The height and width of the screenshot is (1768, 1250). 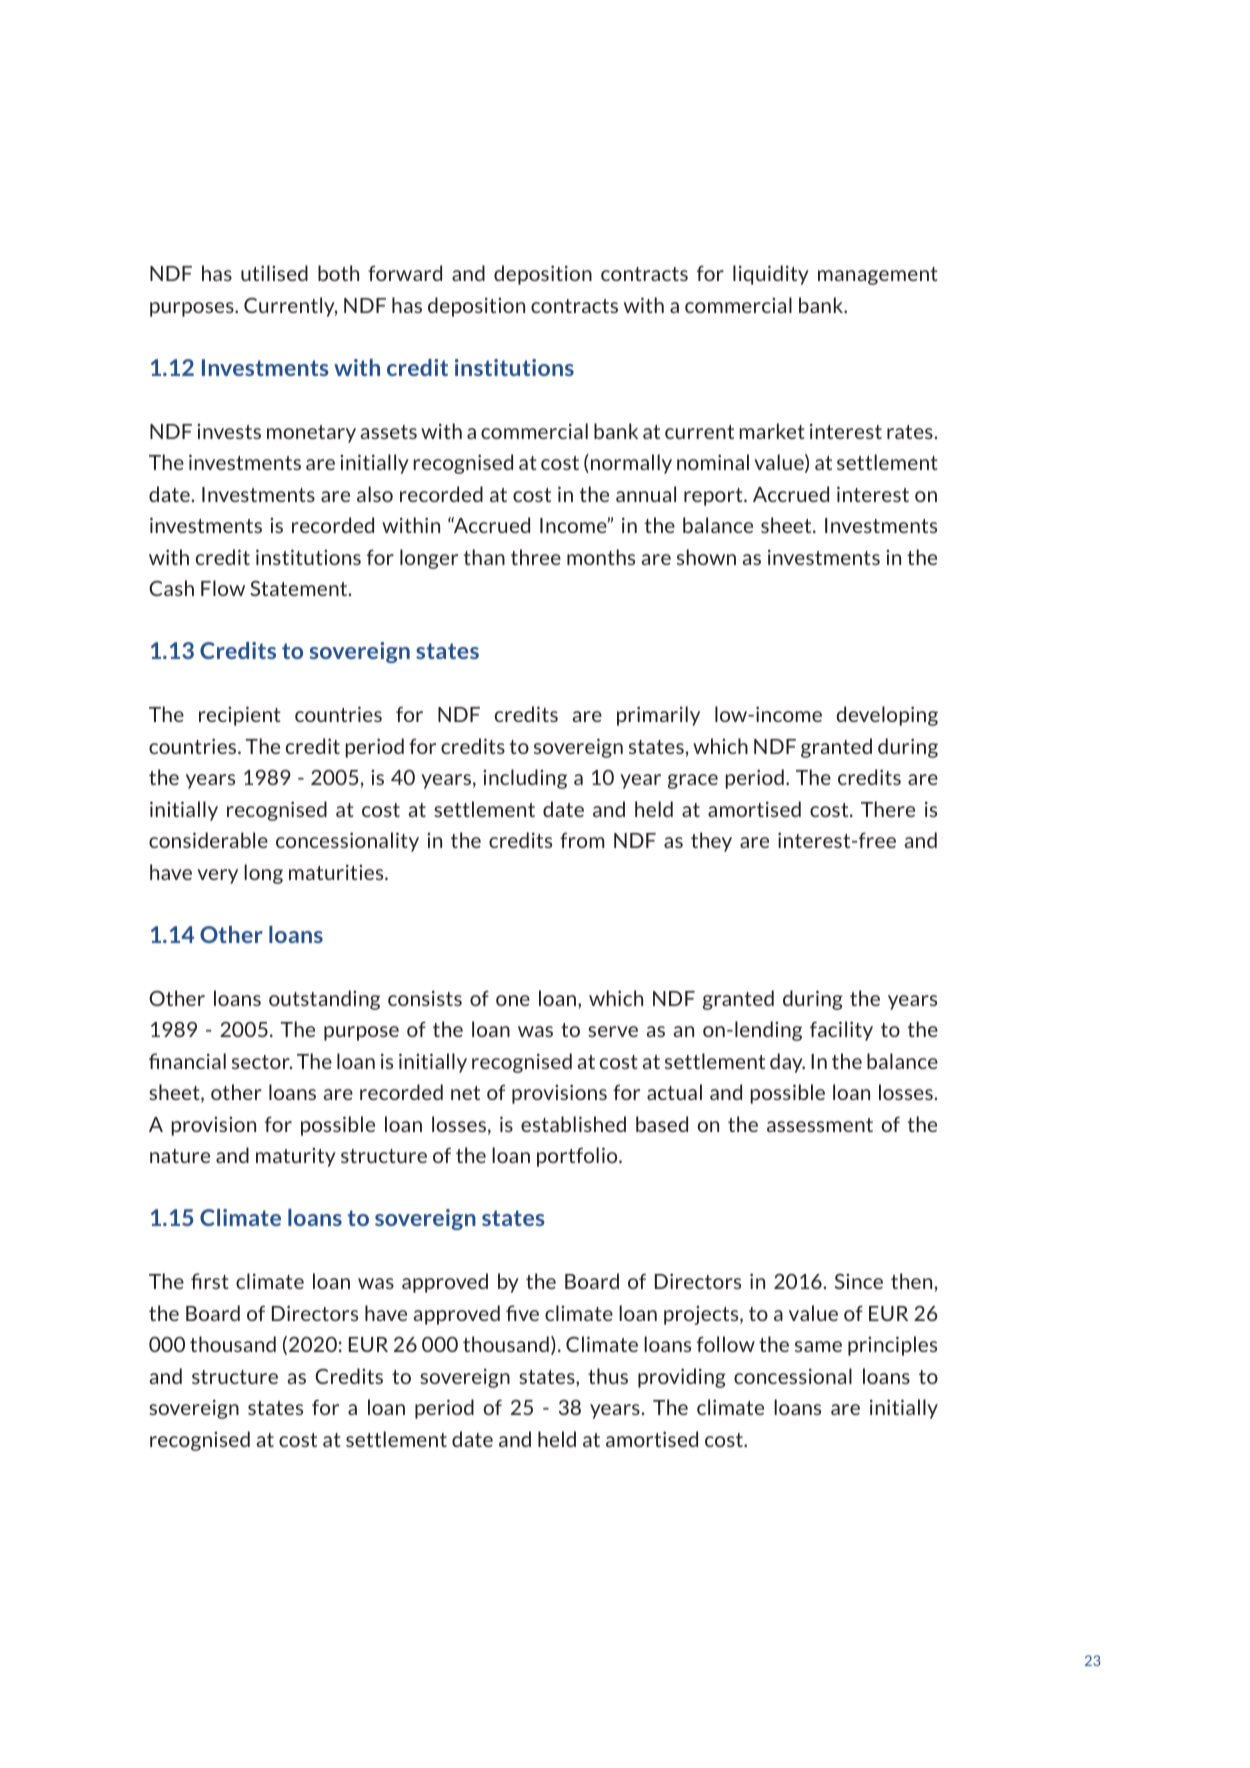 What do you see at coordinates (405, 273) in the screenshot?
I see `forward` at bounding box center [405, 273].
